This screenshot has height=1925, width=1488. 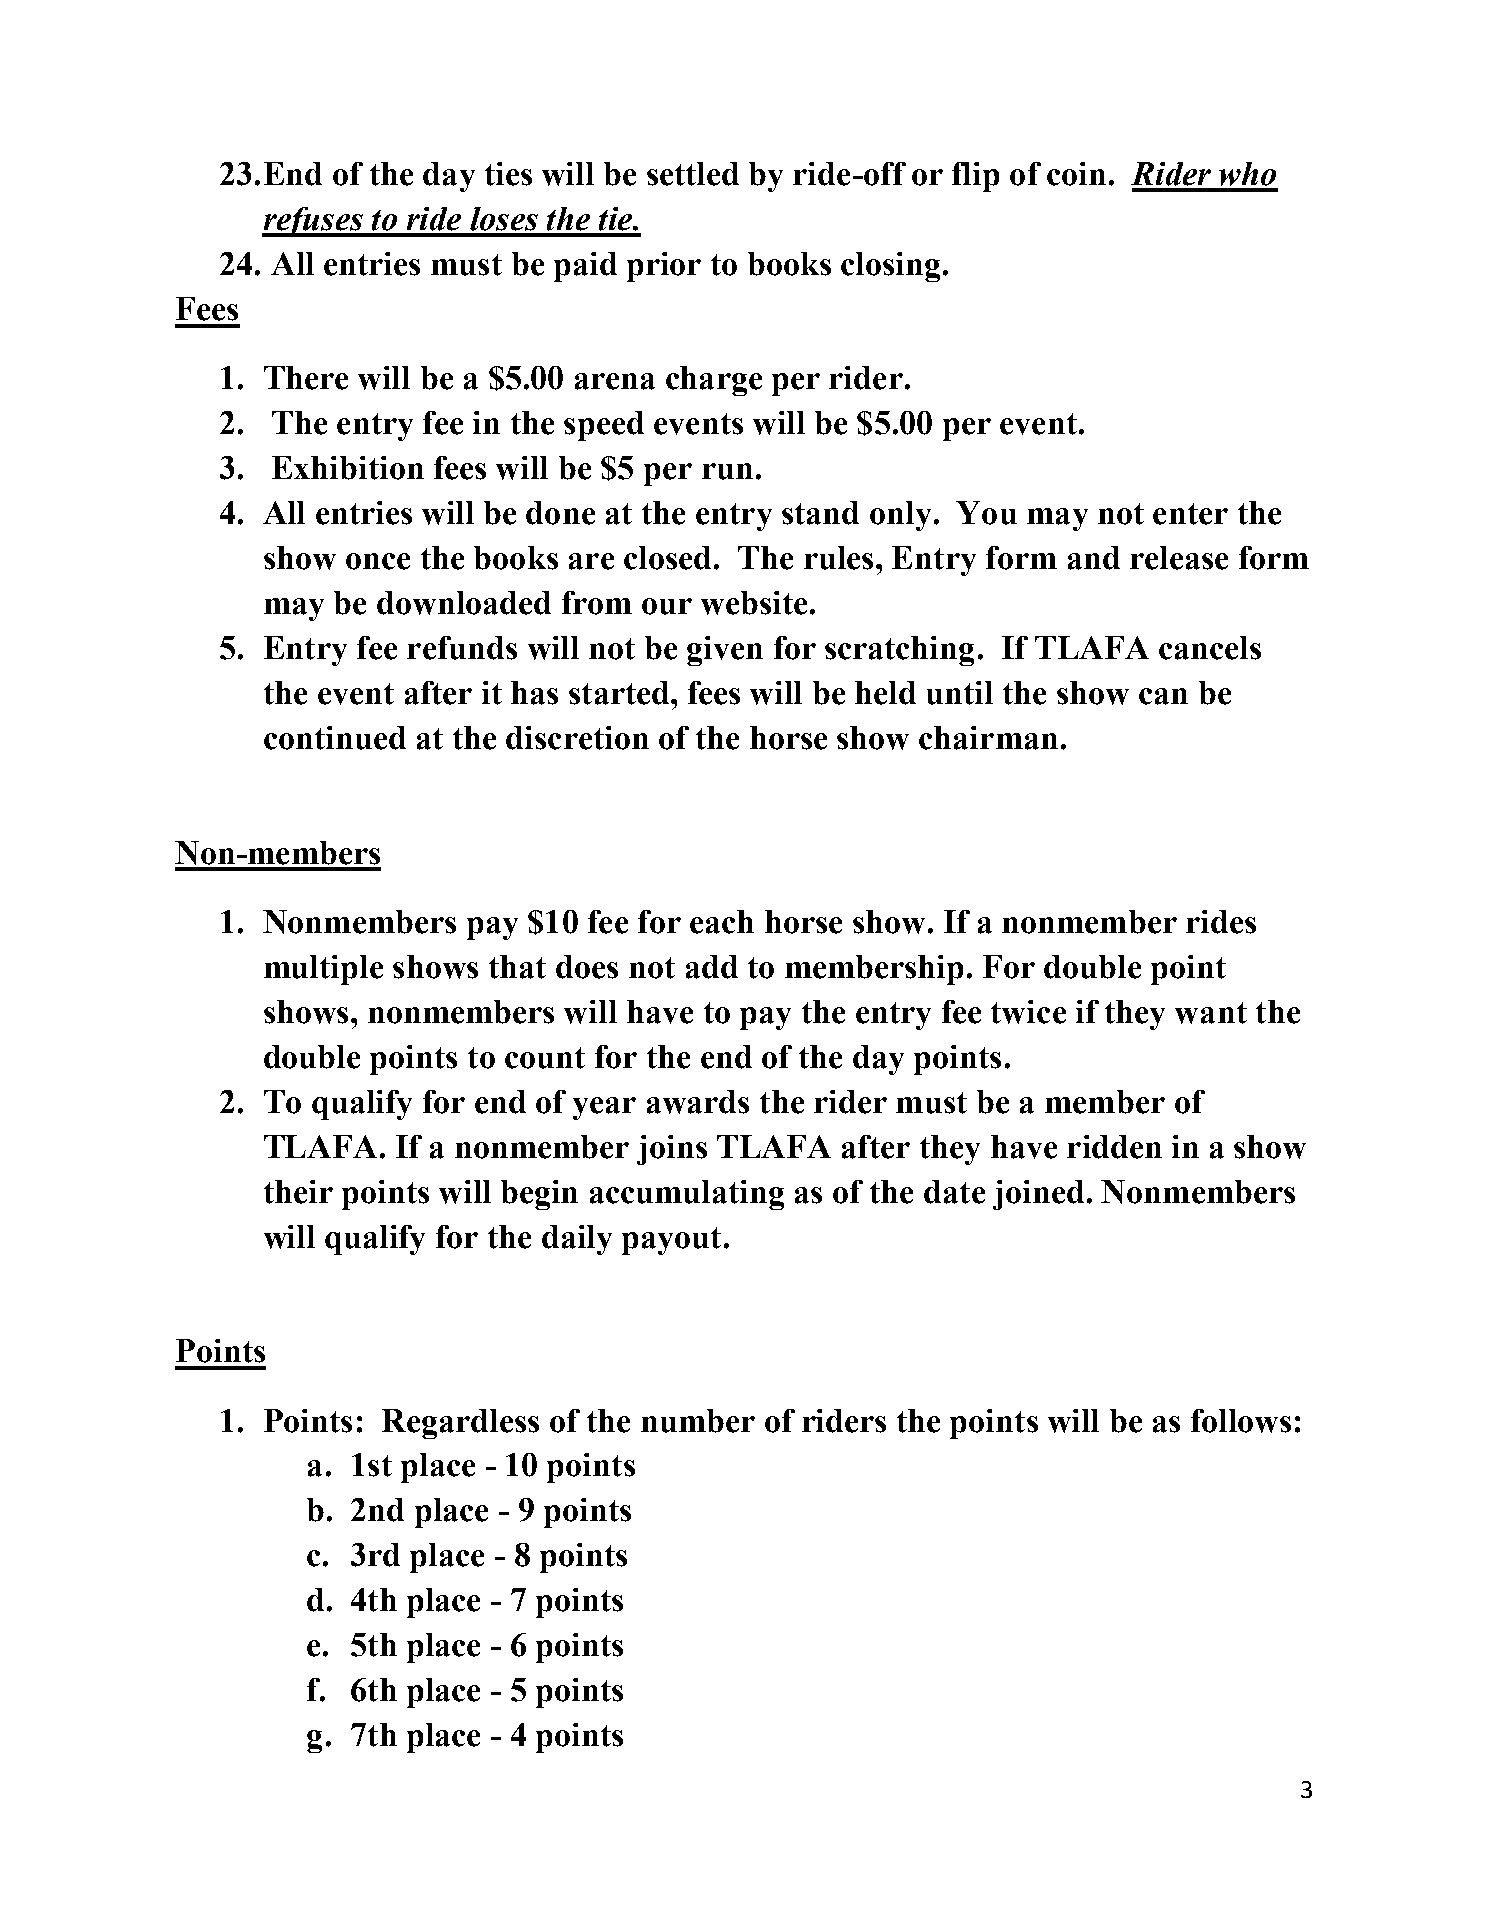 I want to click on chairman, so click(x=988, y=738).
